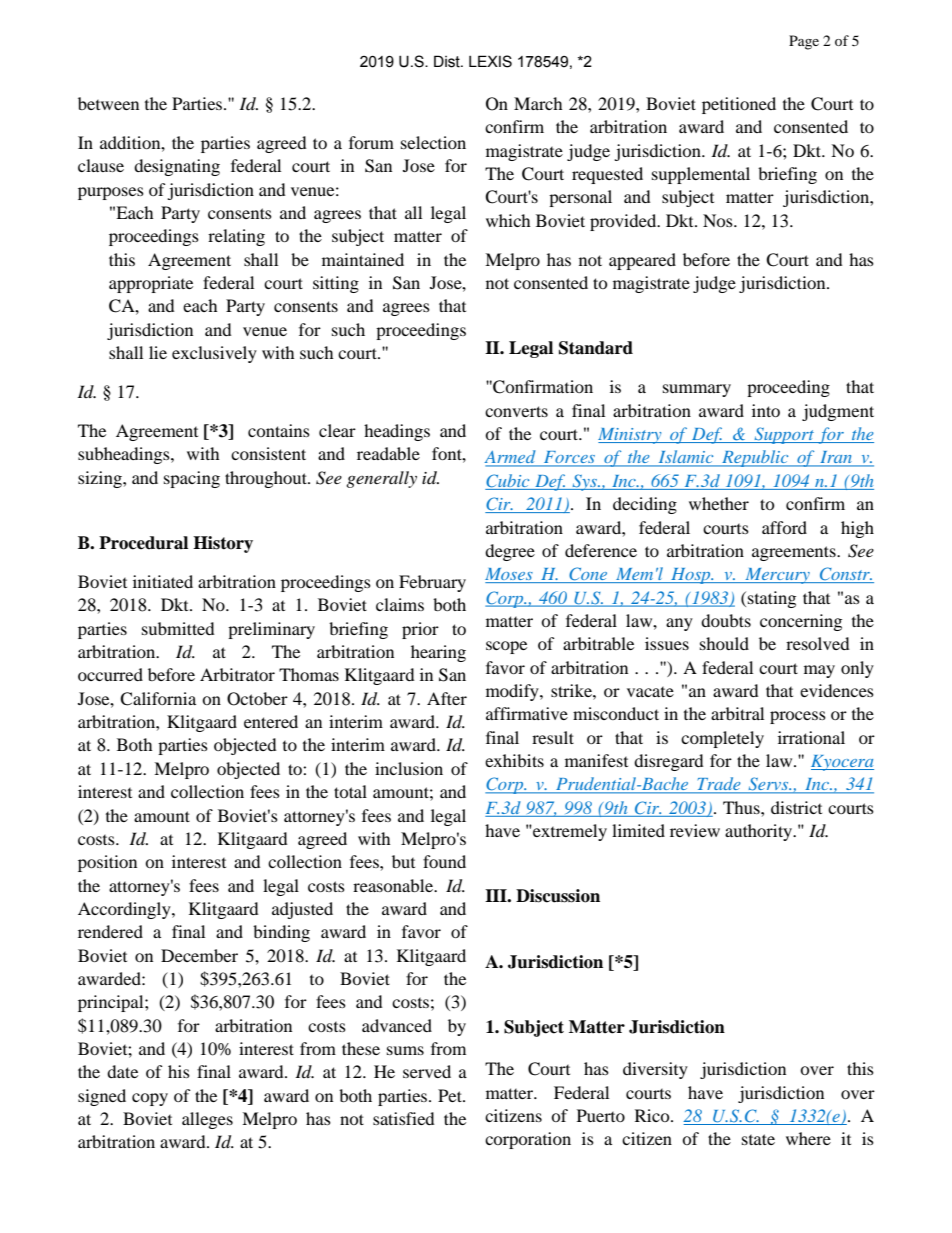 This screenshot has height=1233, width=952. I want to click on petitioned, so click(739, 105).
